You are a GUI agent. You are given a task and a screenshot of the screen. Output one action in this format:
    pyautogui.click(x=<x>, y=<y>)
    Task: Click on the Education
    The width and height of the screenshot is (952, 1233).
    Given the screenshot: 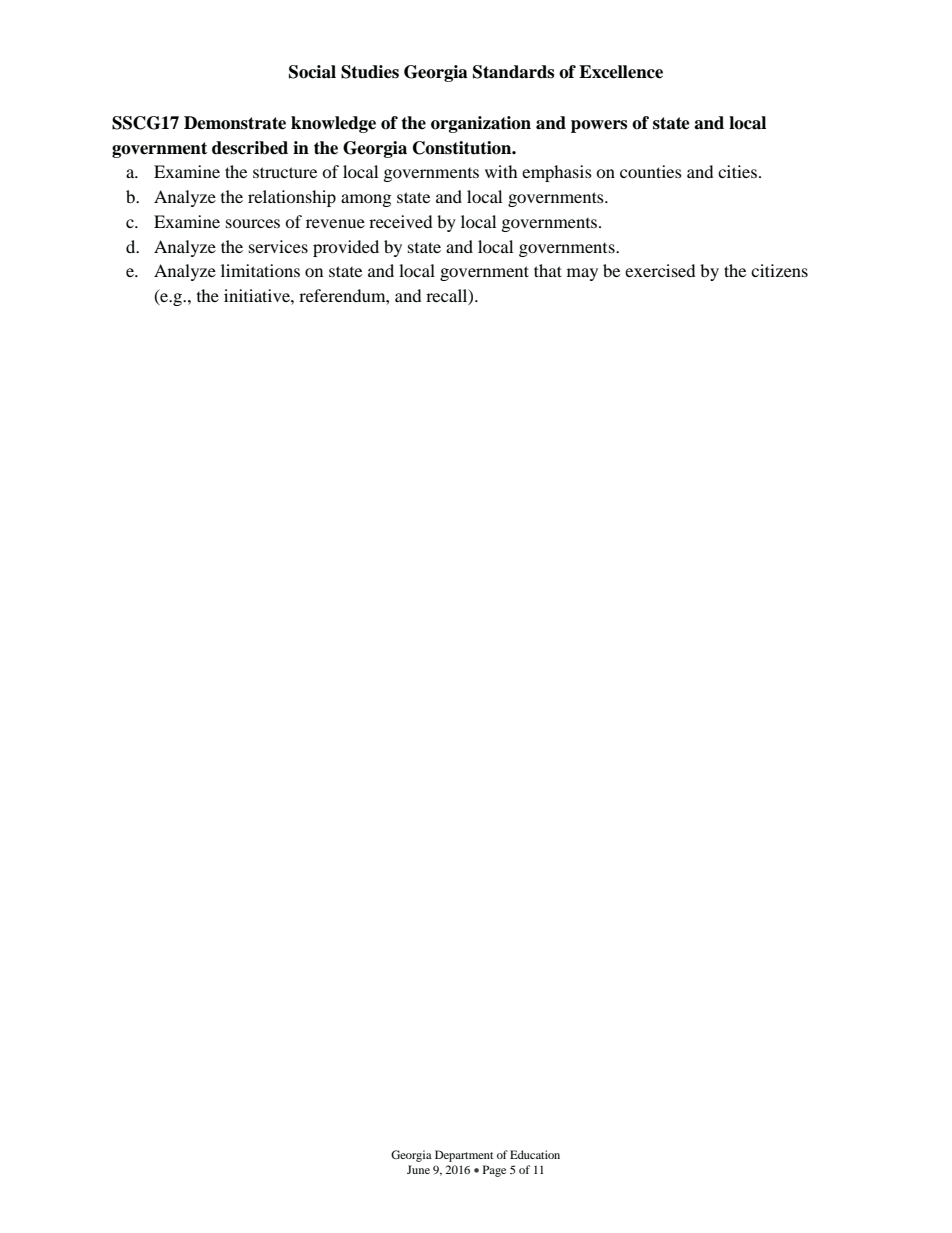 What is the action you would take?
    pyautogui.click(x=535, y=1154)
